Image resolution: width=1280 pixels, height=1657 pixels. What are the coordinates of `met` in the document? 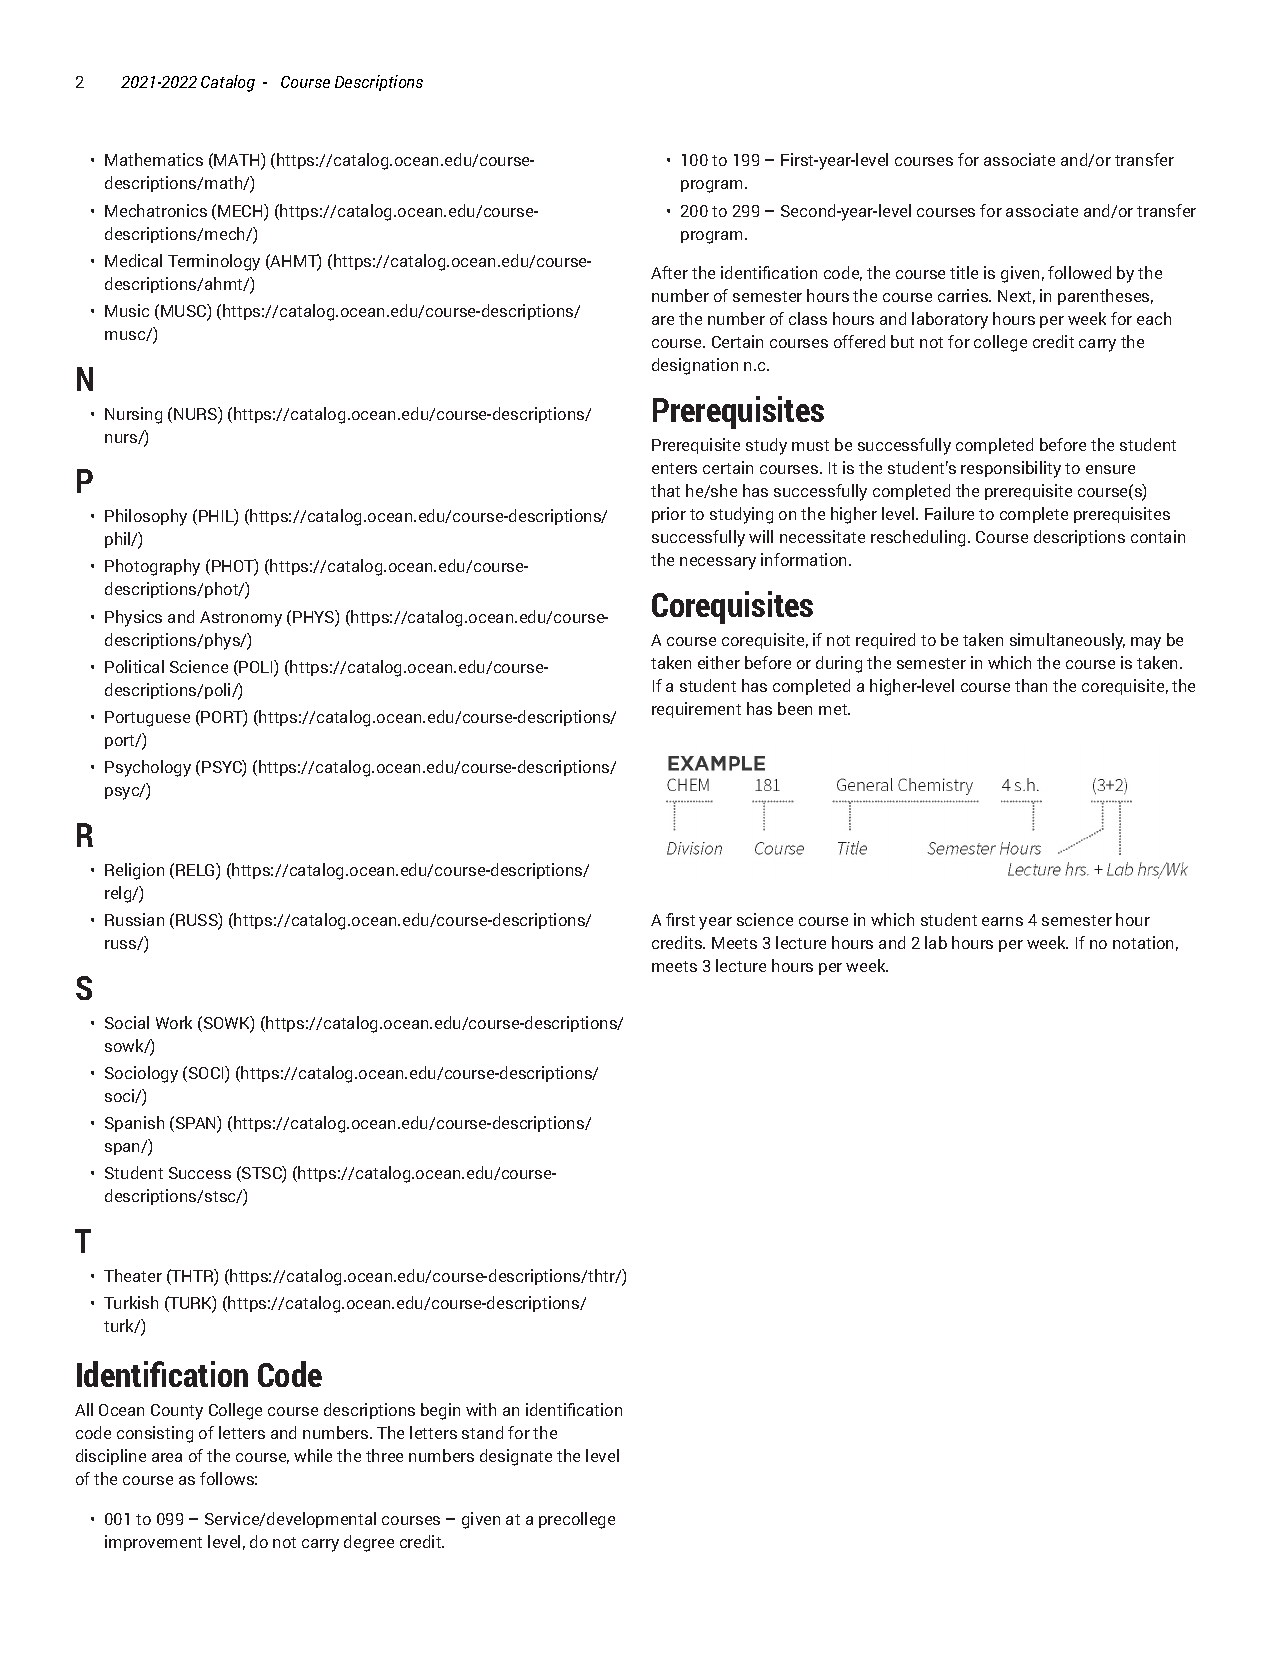 It's located at (834, 709).
